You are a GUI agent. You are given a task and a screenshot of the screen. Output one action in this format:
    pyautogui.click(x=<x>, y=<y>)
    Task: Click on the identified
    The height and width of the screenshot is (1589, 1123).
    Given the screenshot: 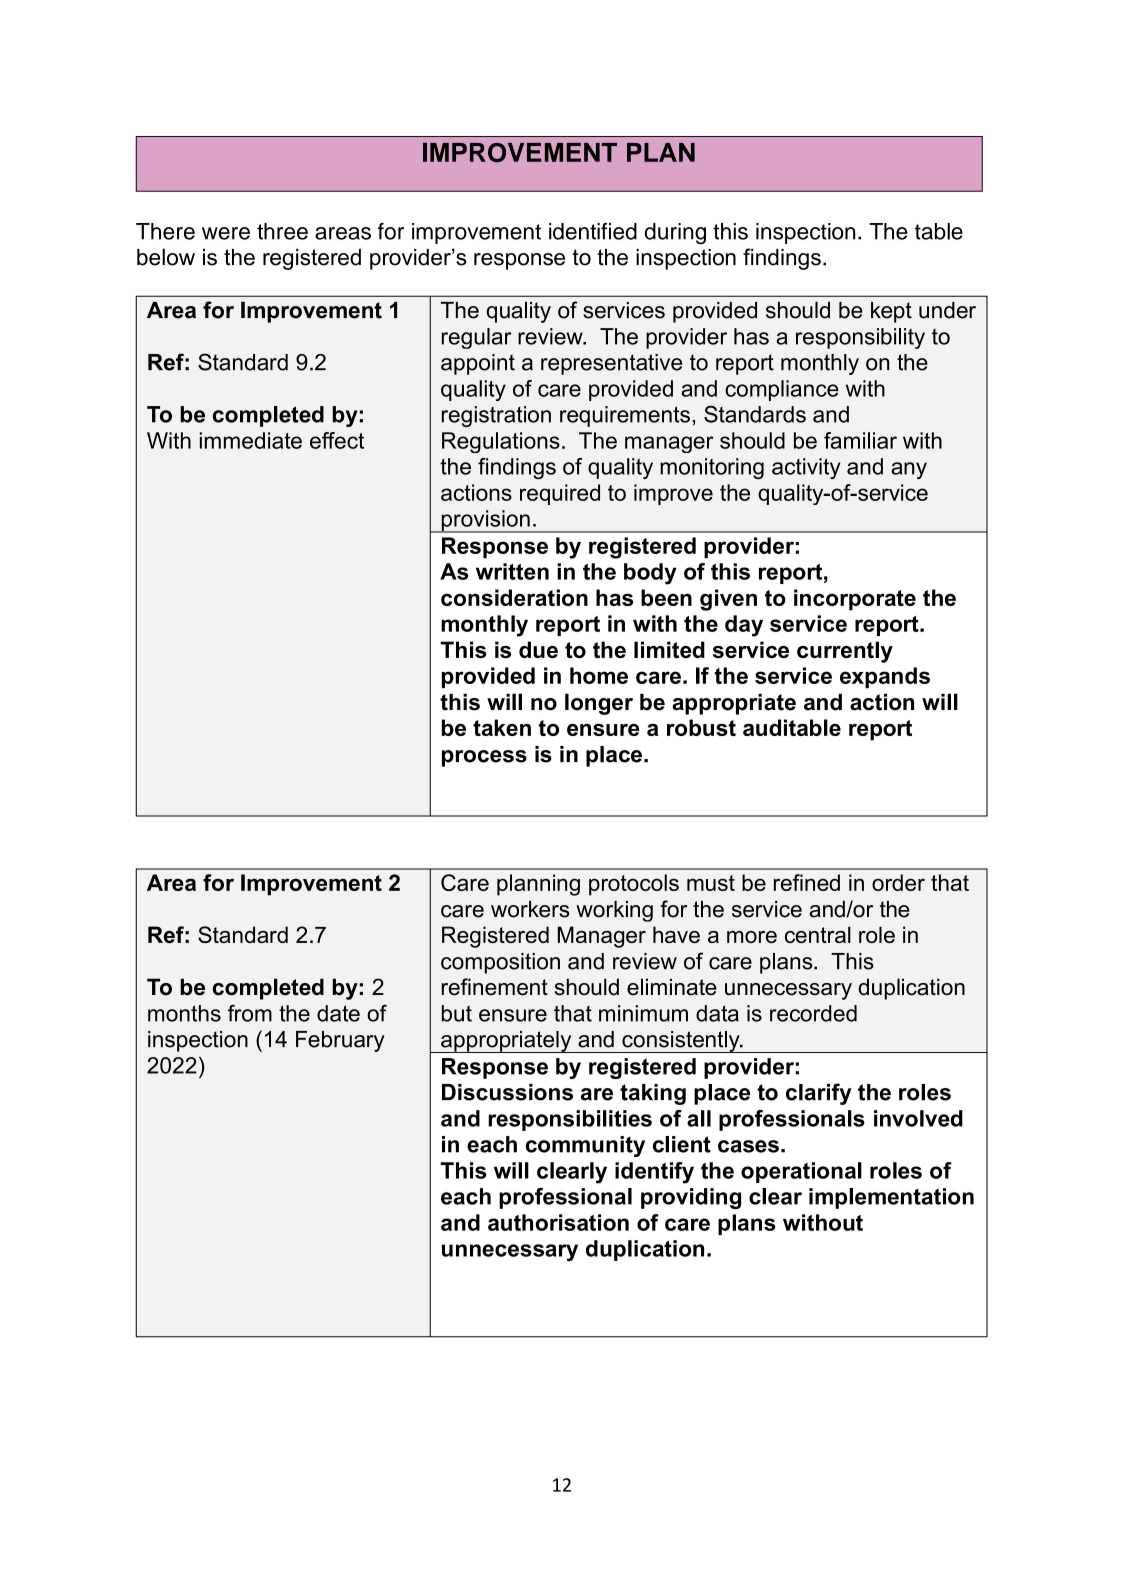 What is the action you would take?
    pyautogui.click(x=593, y=231)
